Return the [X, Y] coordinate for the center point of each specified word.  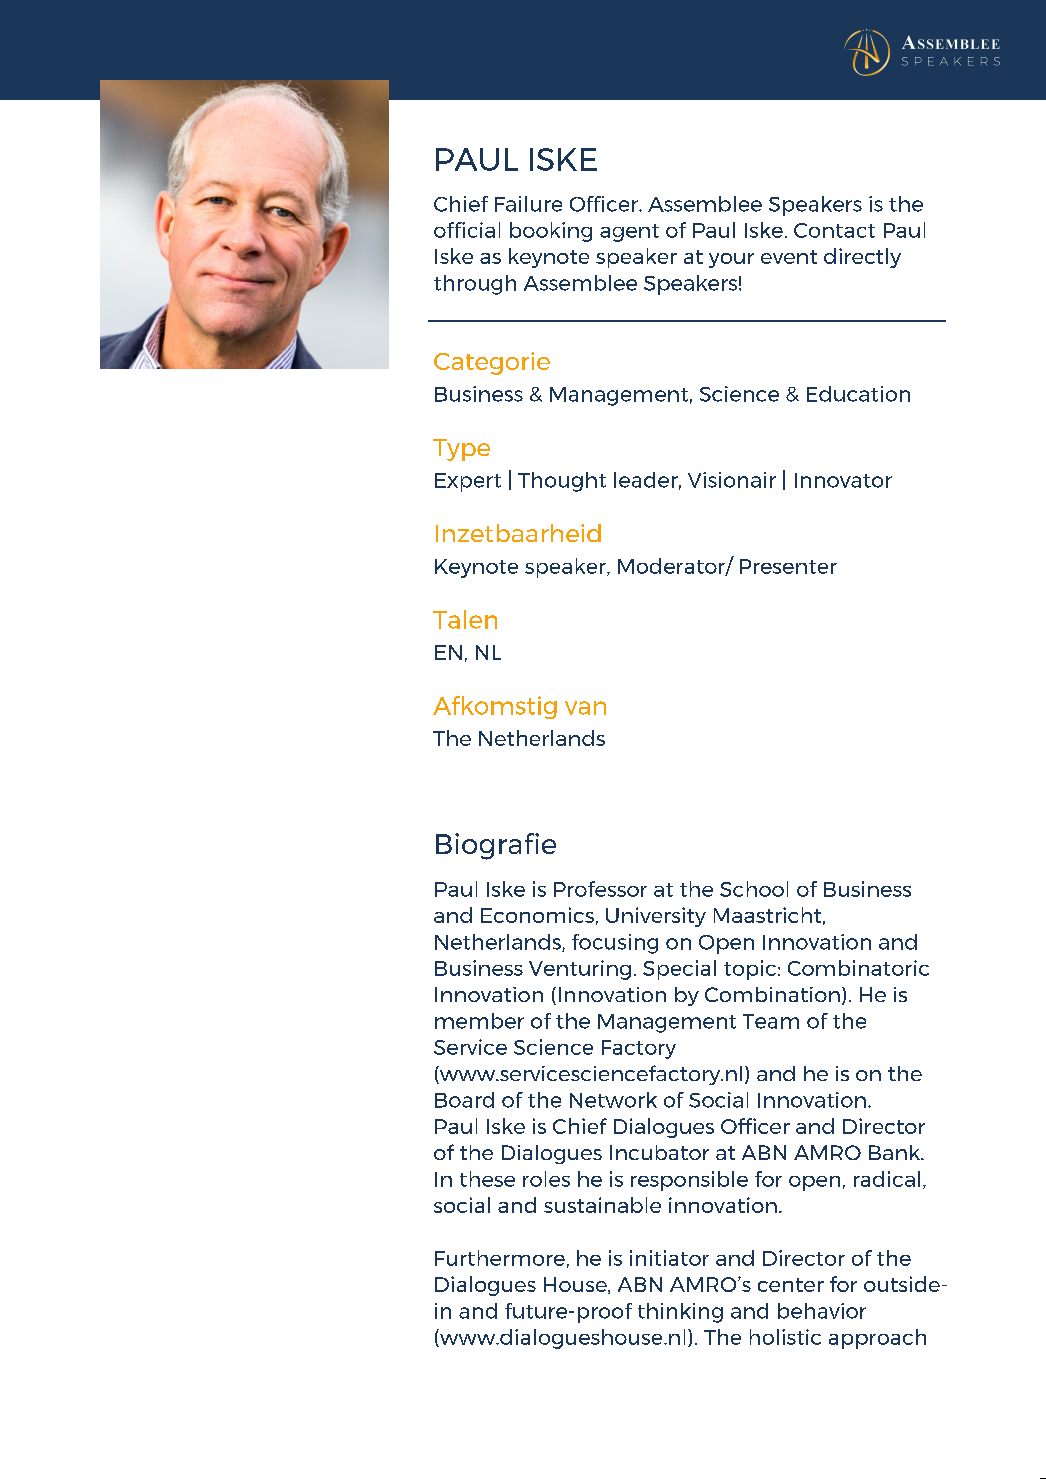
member [479, 1021]
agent [629, 233]
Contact [834, 230]
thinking [680, 1313]
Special [679, 970]
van [585, 708]
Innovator [843, 480]
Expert [468, 482]
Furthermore [500, 1258]
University [656, 917]
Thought [562, 482]
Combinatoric [858, 968]
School [754, 889]
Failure [528, 204]
